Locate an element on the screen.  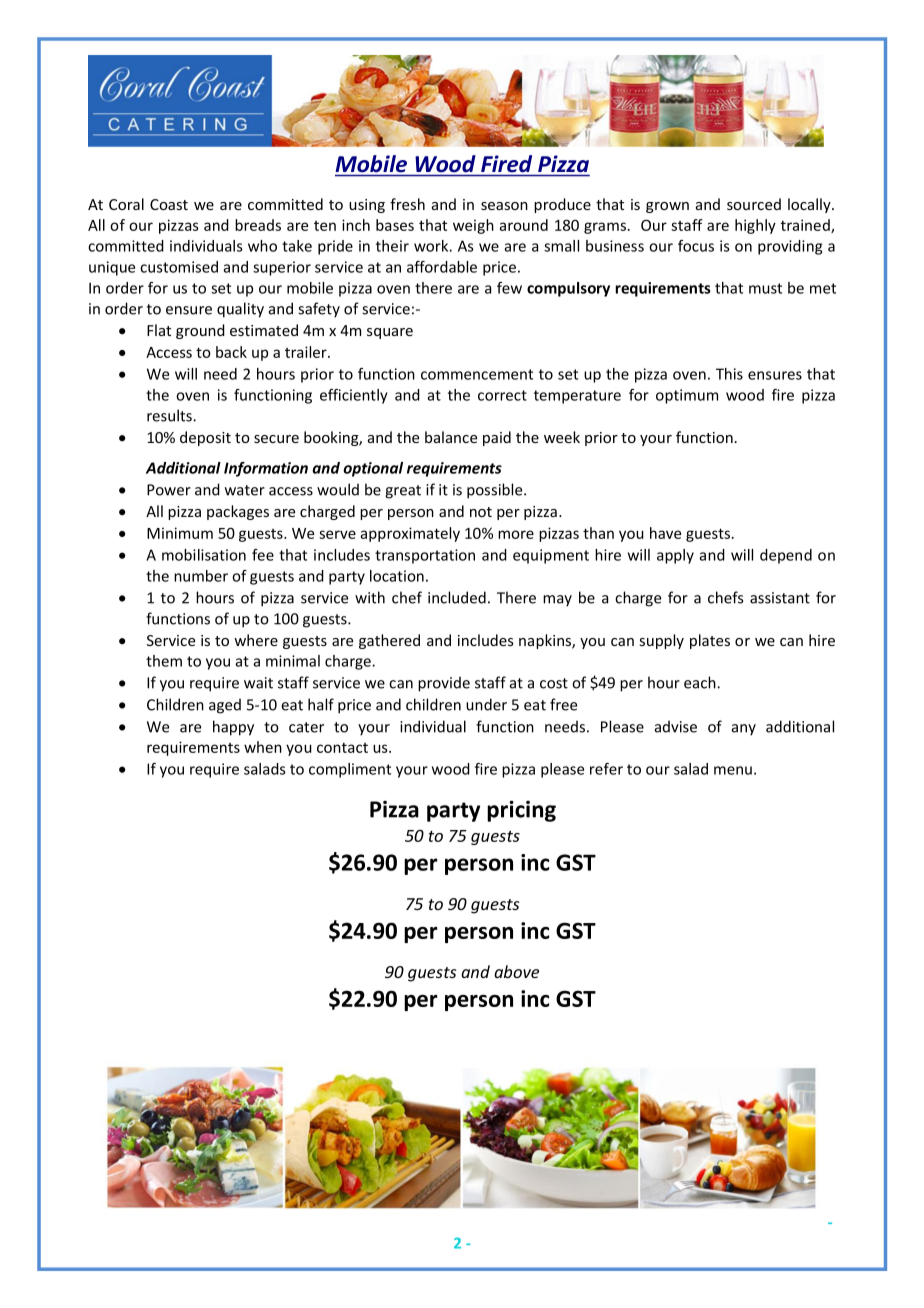
weigh is located at coordinates (473, 226).
